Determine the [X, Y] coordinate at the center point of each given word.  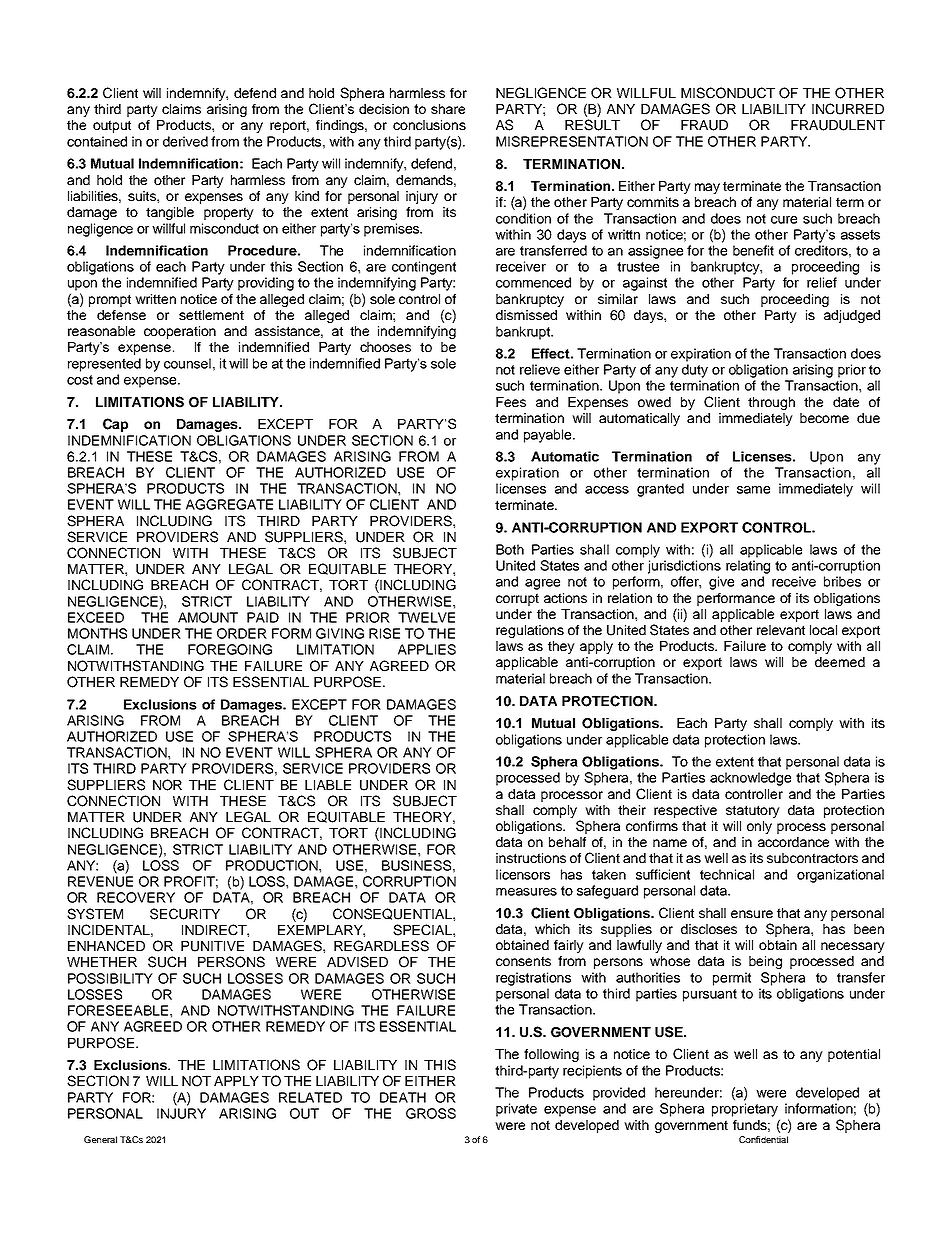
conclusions [429, 125]
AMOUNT [208, 617]
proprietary [745, 1110]
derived [185, 141]
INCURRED [848, 109]
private [516, 1110]
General [100, 1139]
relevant [781, 630]
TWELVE [426, 617]
